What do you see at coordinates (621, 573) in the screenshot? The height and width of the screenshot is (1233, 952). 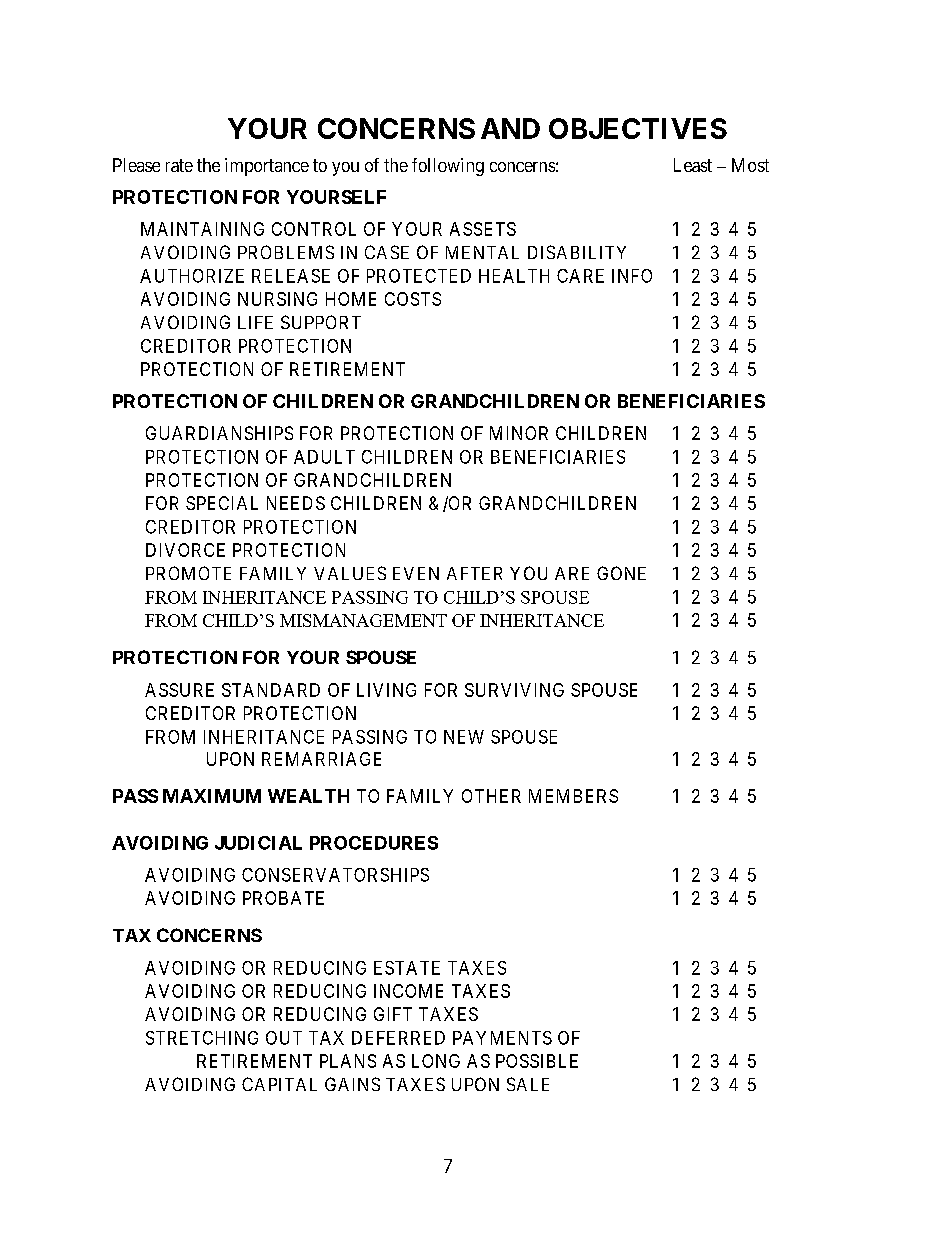 I see `GONE` at bounding box center [621, 573].
